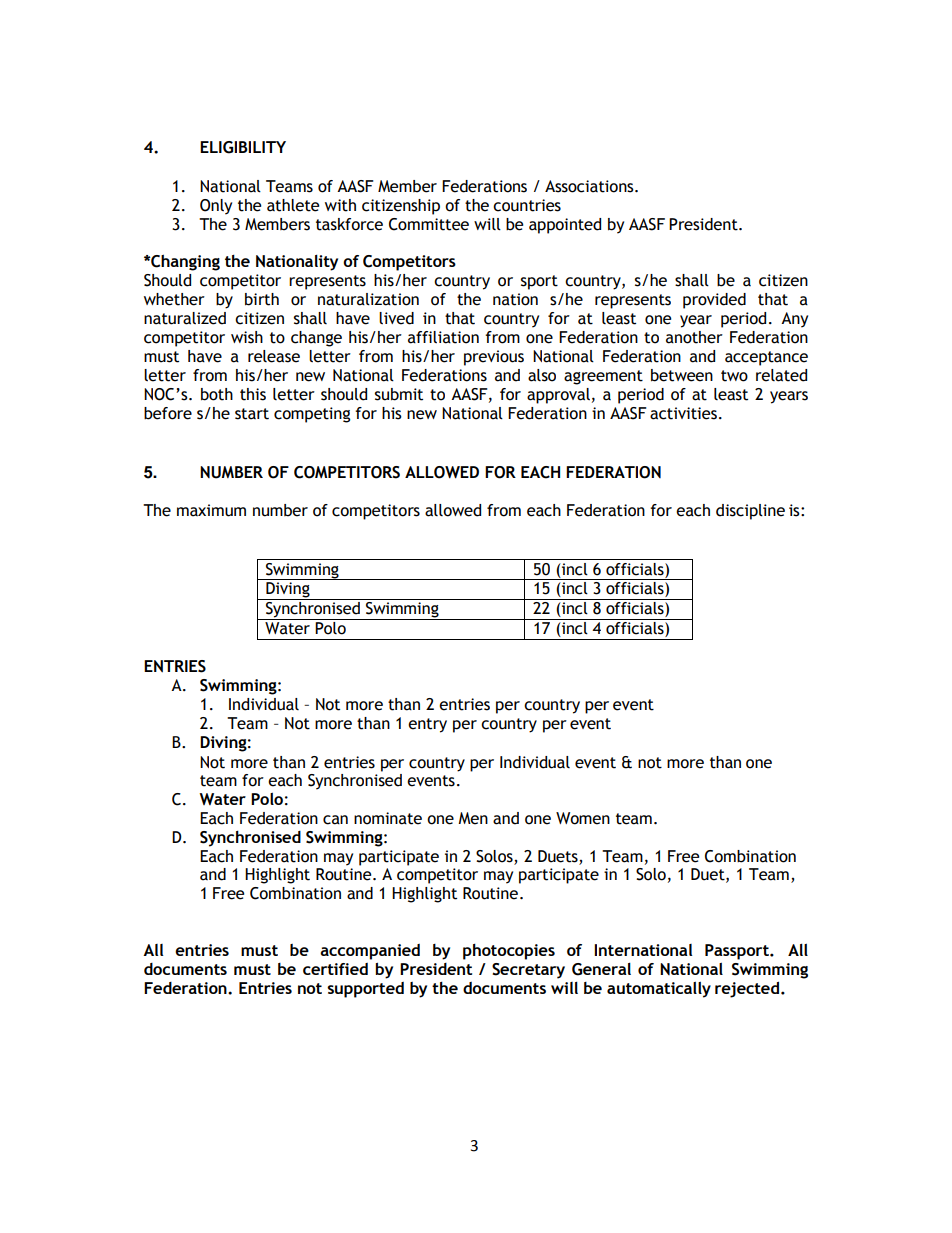 The width and height of the screenshot is (952, 1233). What do you see at coordinates (211, 510) in the screenshot?
I see `maximum` at bounding box center [211, 510].
